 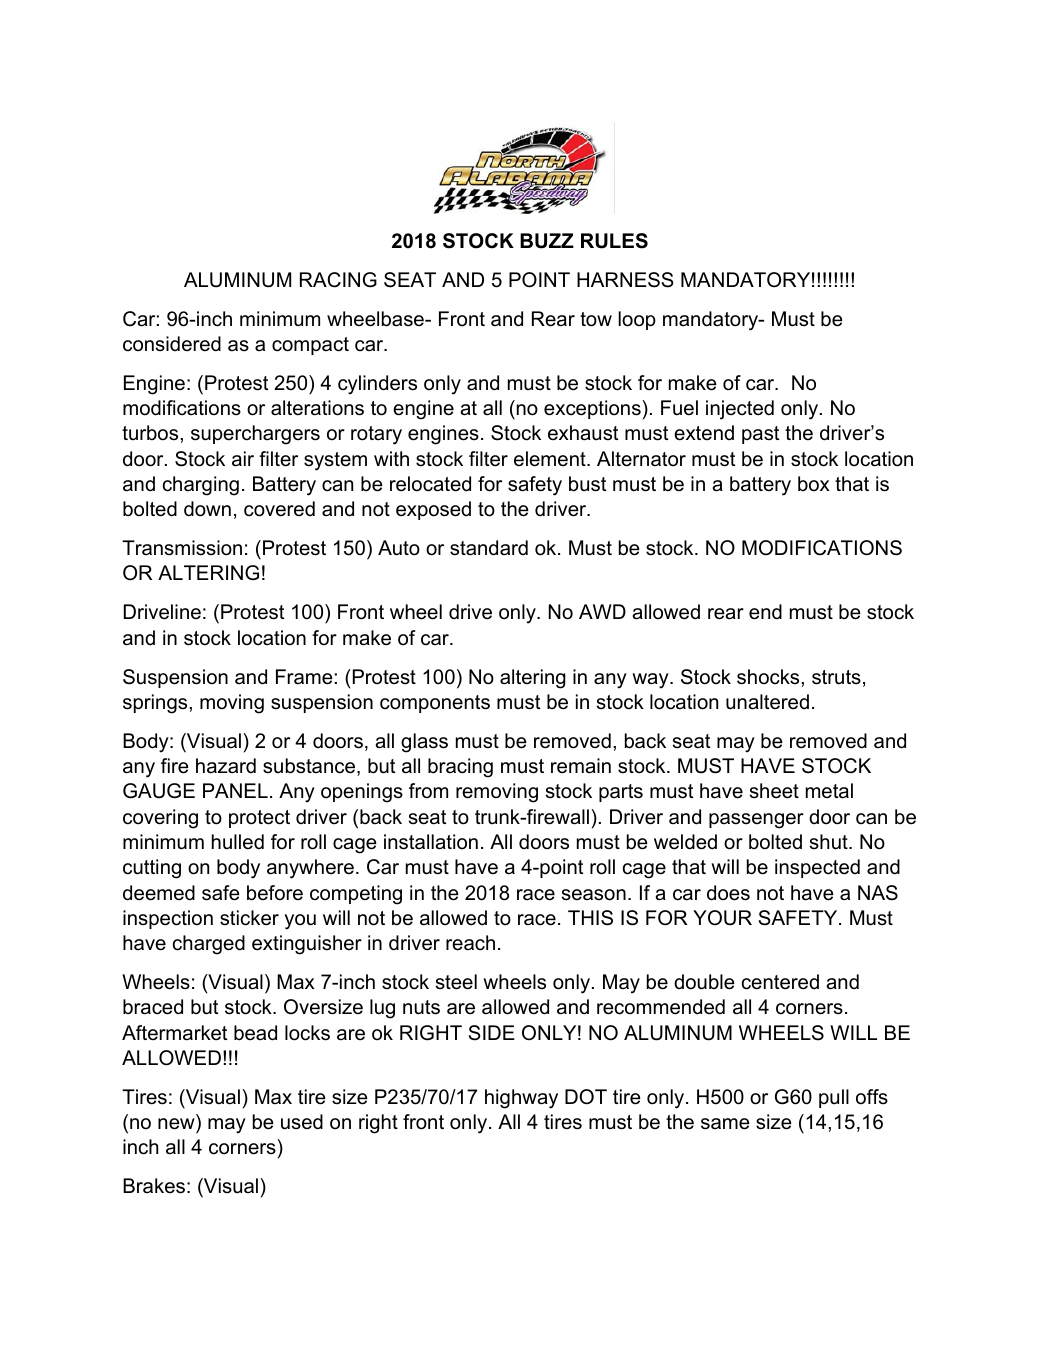 What do you see at coordinates (767, 702) in the document?
I see `unaltered` at bounding box center [767, 702].
